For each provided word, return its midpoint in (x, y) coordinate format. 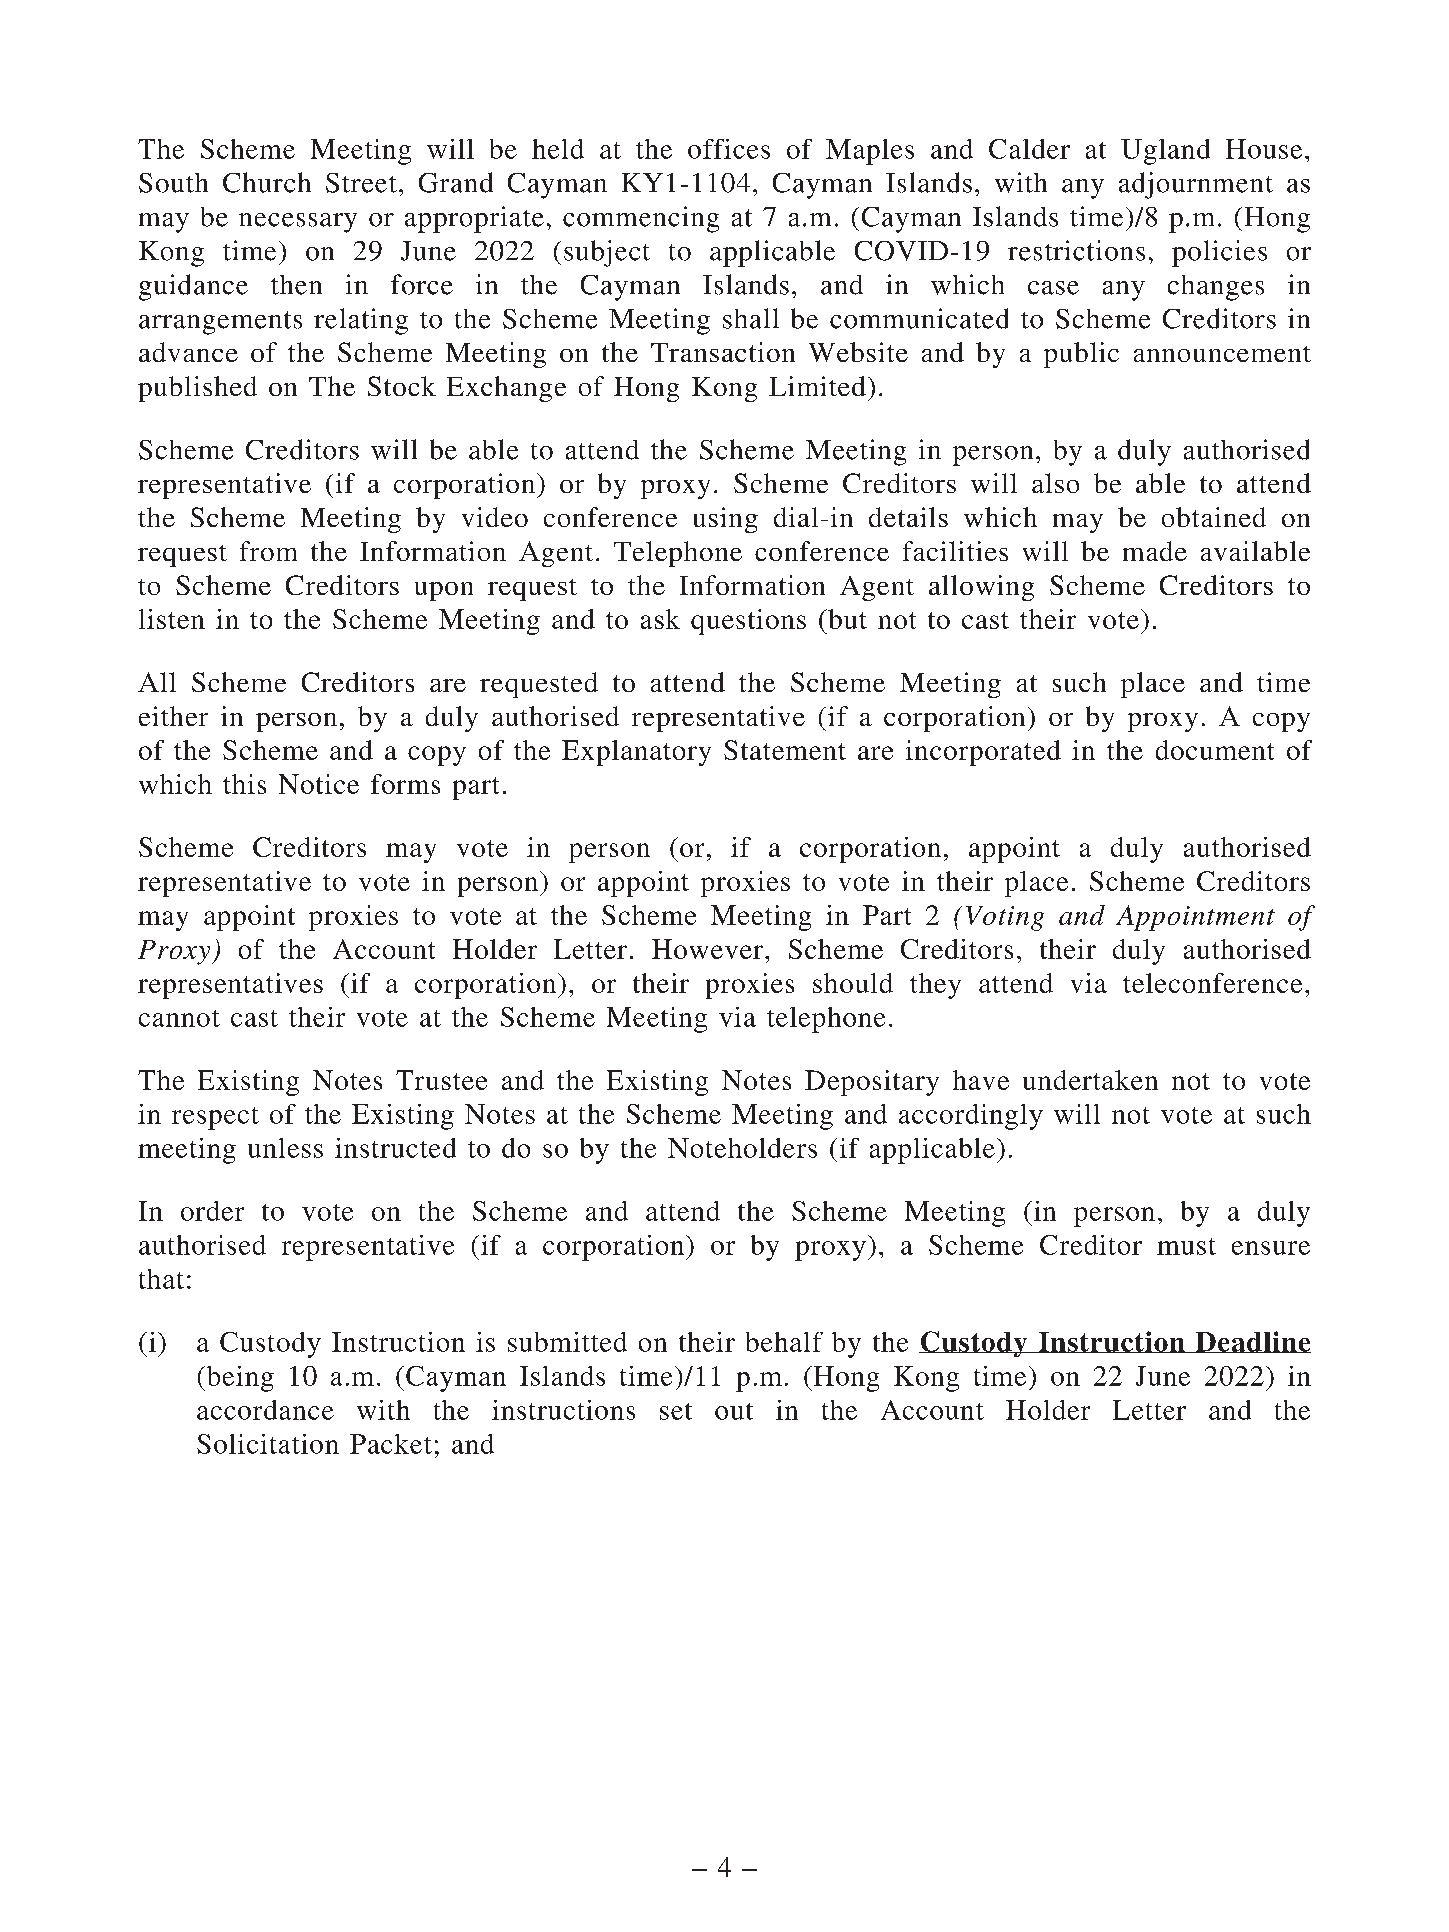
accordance (265, 1410)
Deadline (1252, 1342)
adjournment (1196, 185)
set (676, 1411)
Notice (319, 784)
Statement (785, 750)
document (1215, 750)
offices (729, 149)
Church (267, 182)
